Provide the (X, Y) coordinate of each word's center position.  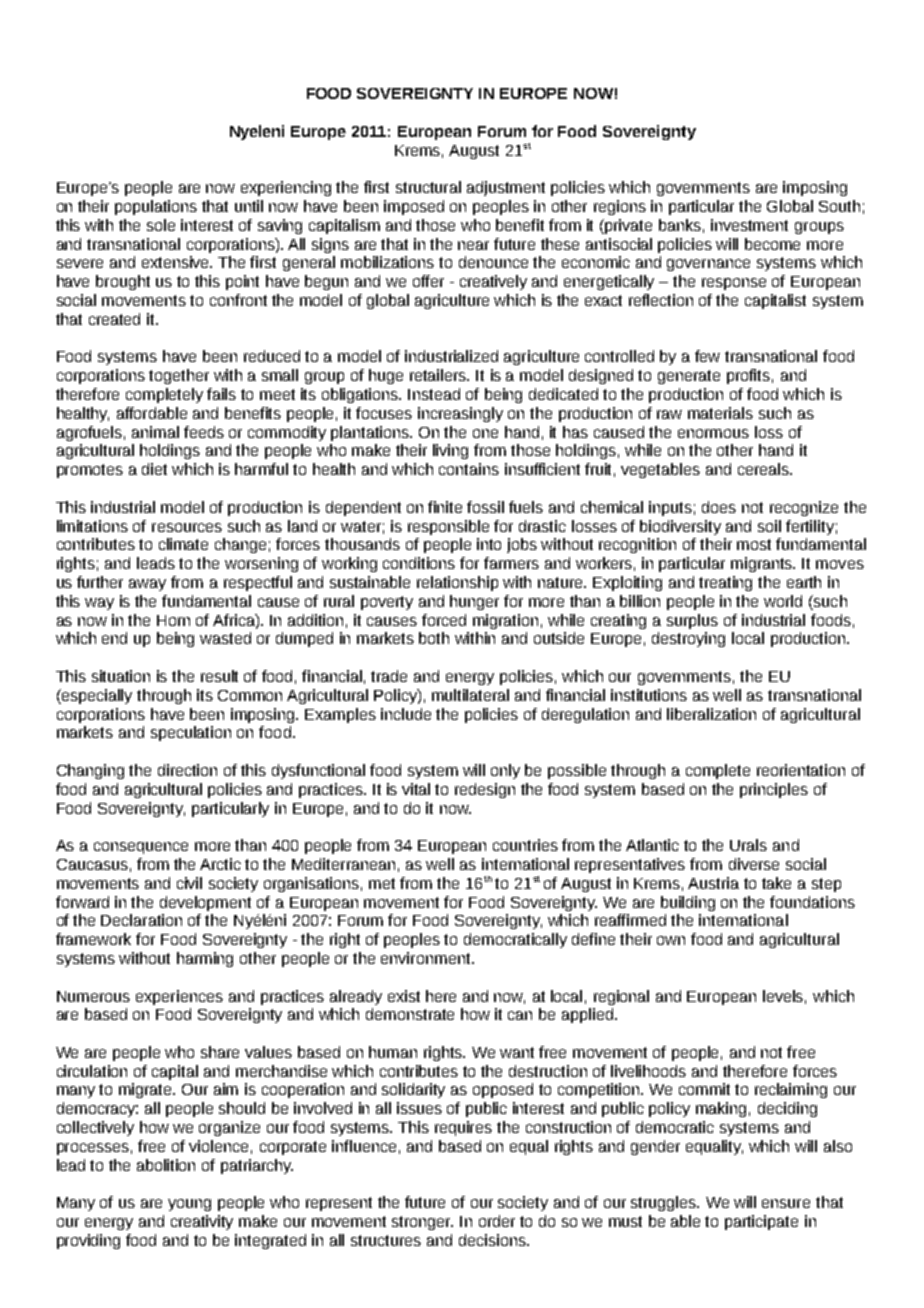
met (382, 883)
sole (161, 225)
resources (187, 527)
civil (189, 883)
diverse (754, 864)
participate (761, 1222)
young (189, 1205)
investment (749, 225)
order (497, 1221)
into (489, 544)
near (473, 245)
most (754, 544)
